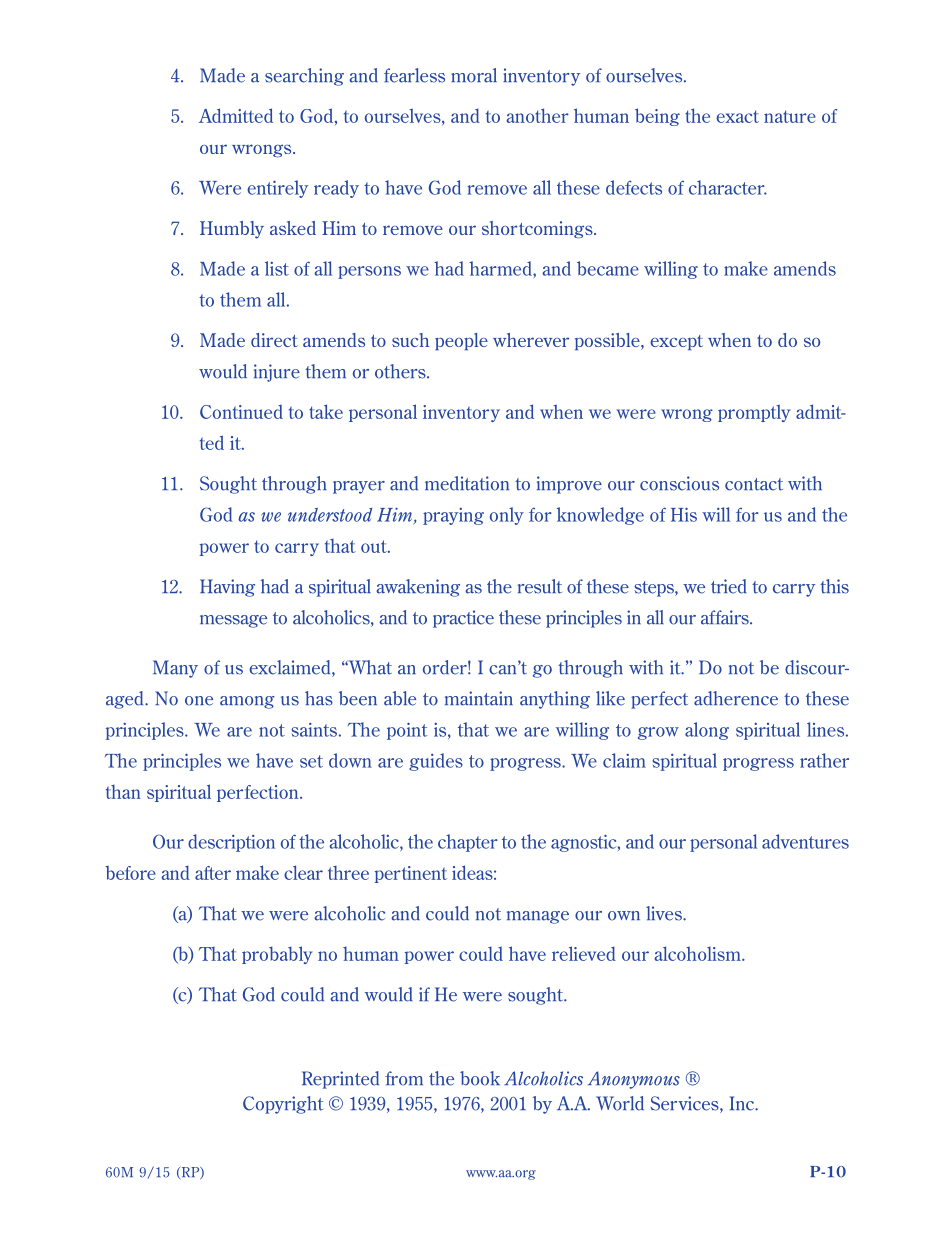 This page has height=1234, width=952. Describe the element at coordinates (304, 77) in the page. I see `searching` at that location.
